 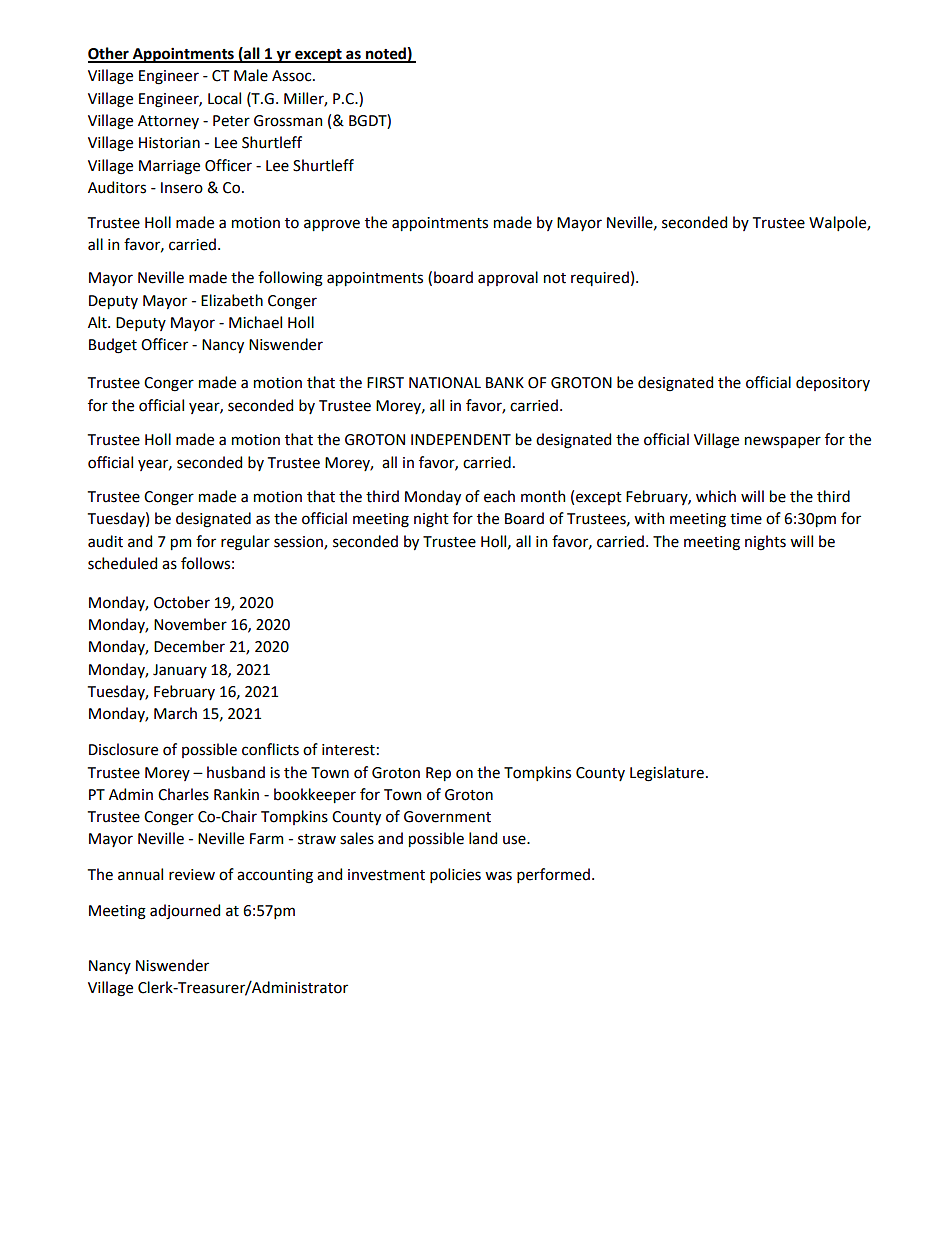 What do you see at coordinates (600, 278) in the screenshot?
I see `required` at bounding box center [600, 278].
